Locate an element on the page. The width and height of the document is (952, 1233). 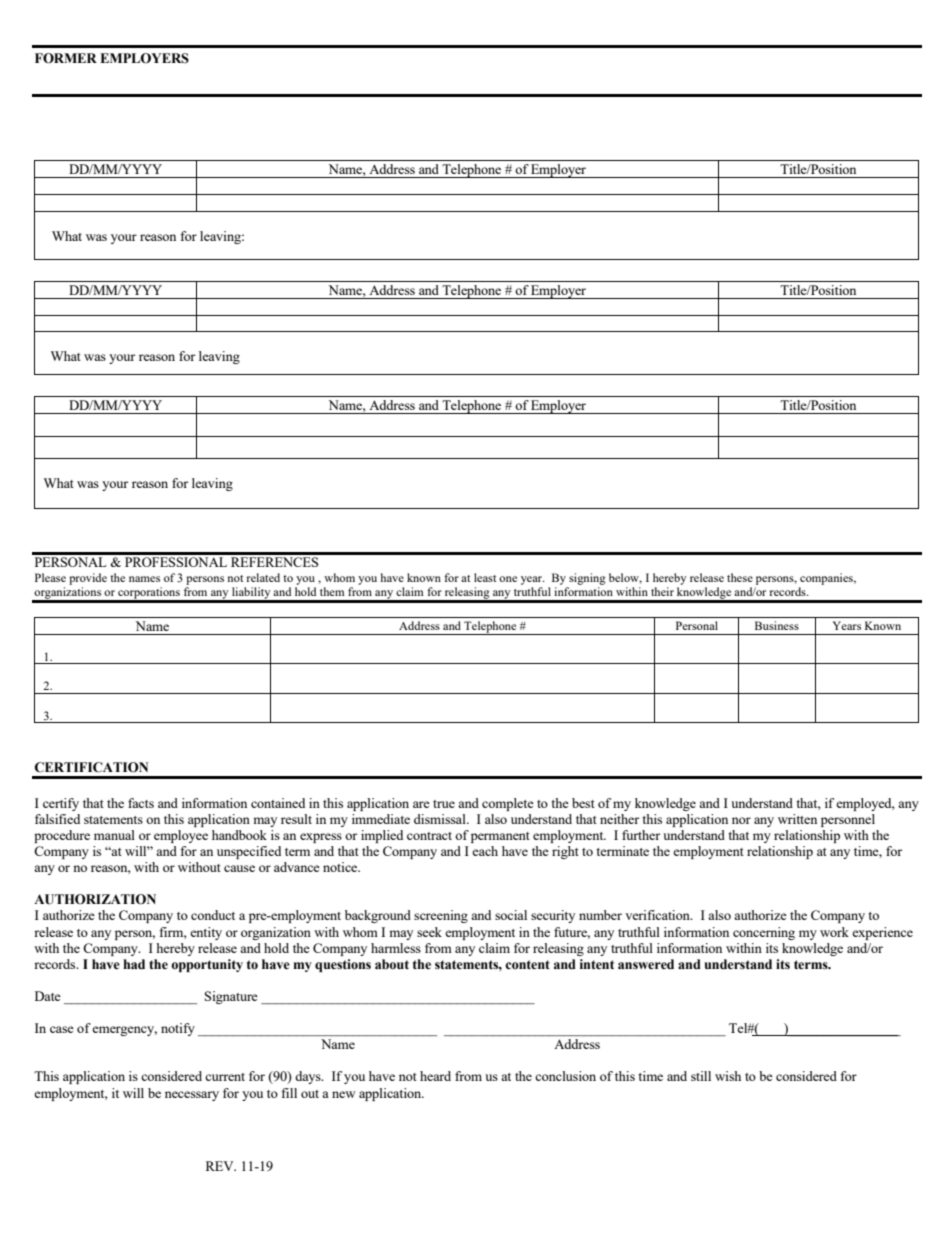
provide is located at coordinates (88, 579).
